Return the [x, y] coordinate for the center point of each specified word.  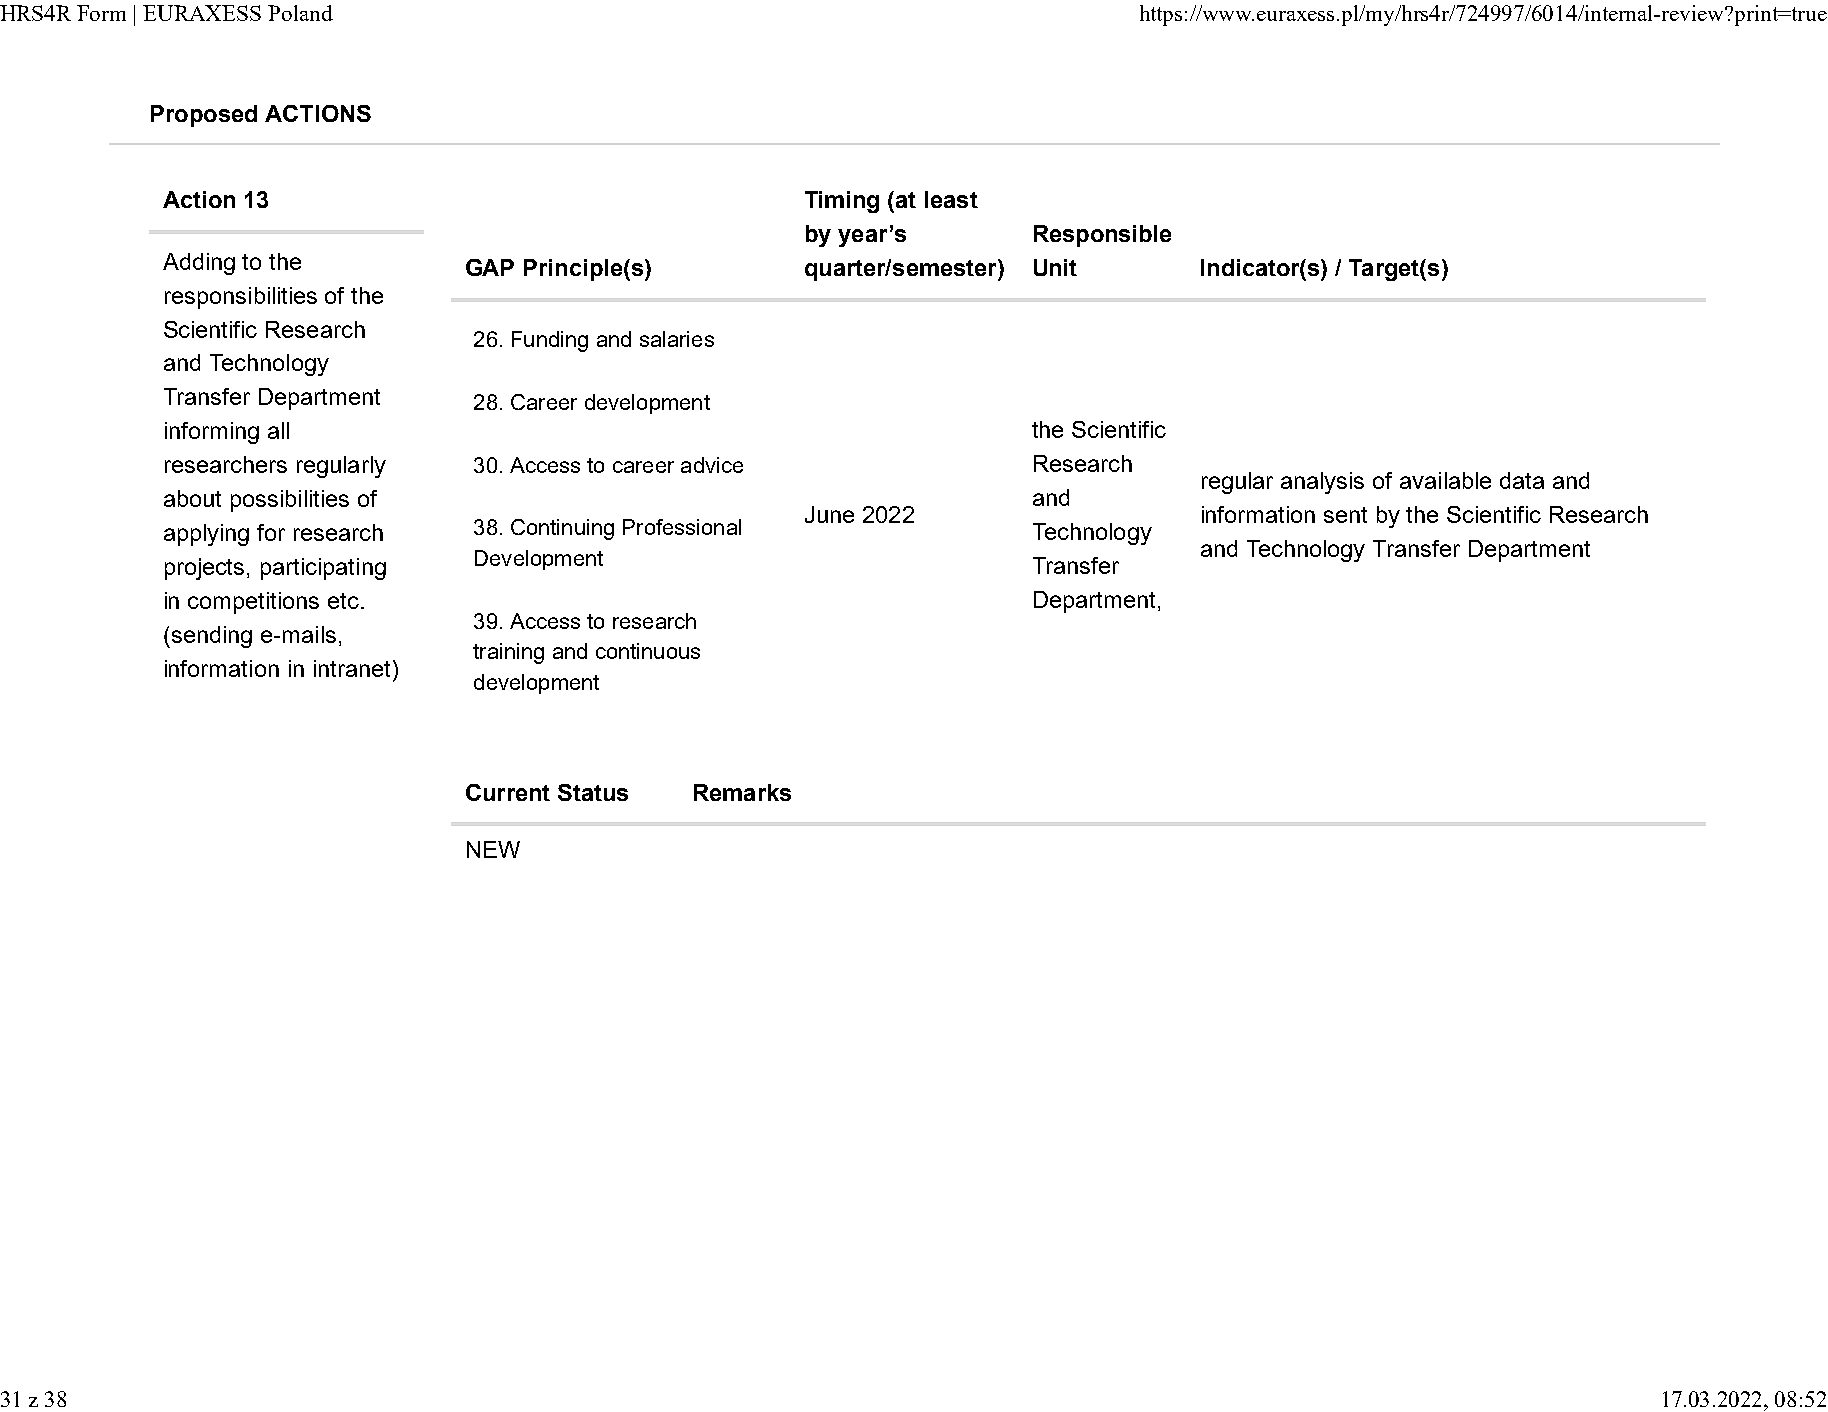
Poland [300, 13]
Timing [842, 202]
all [278, 430]
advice [712, 465]
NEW [493, 849]
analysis [1322, 483]
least [951, 199]
